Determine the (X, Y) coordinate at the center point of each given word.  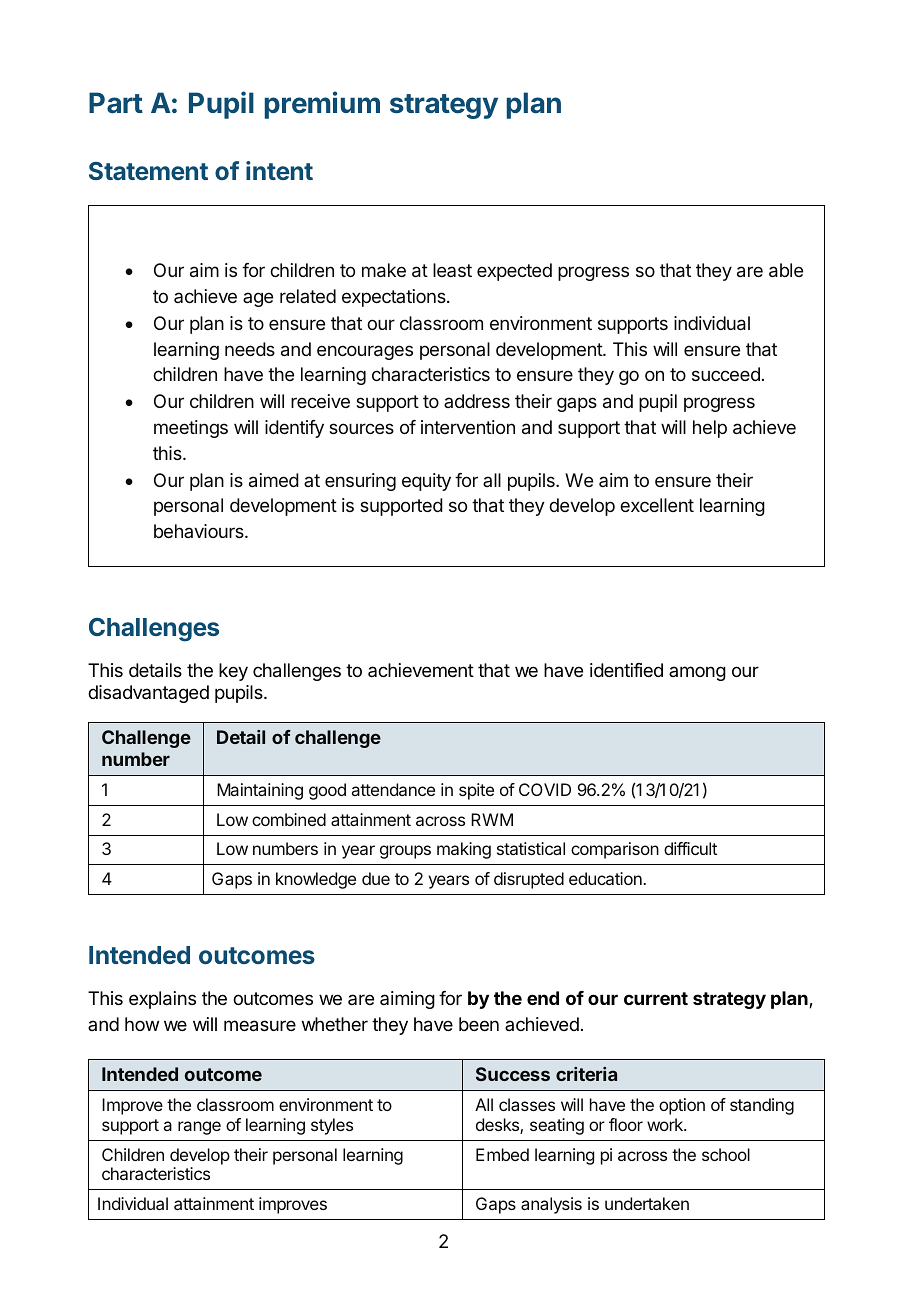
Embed (502, 1154)
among (697, 673)
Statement (148, 171)
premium (322, 105)
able (786, 270)
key (233, 672)
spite (476, 791)
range (199, 1128)
